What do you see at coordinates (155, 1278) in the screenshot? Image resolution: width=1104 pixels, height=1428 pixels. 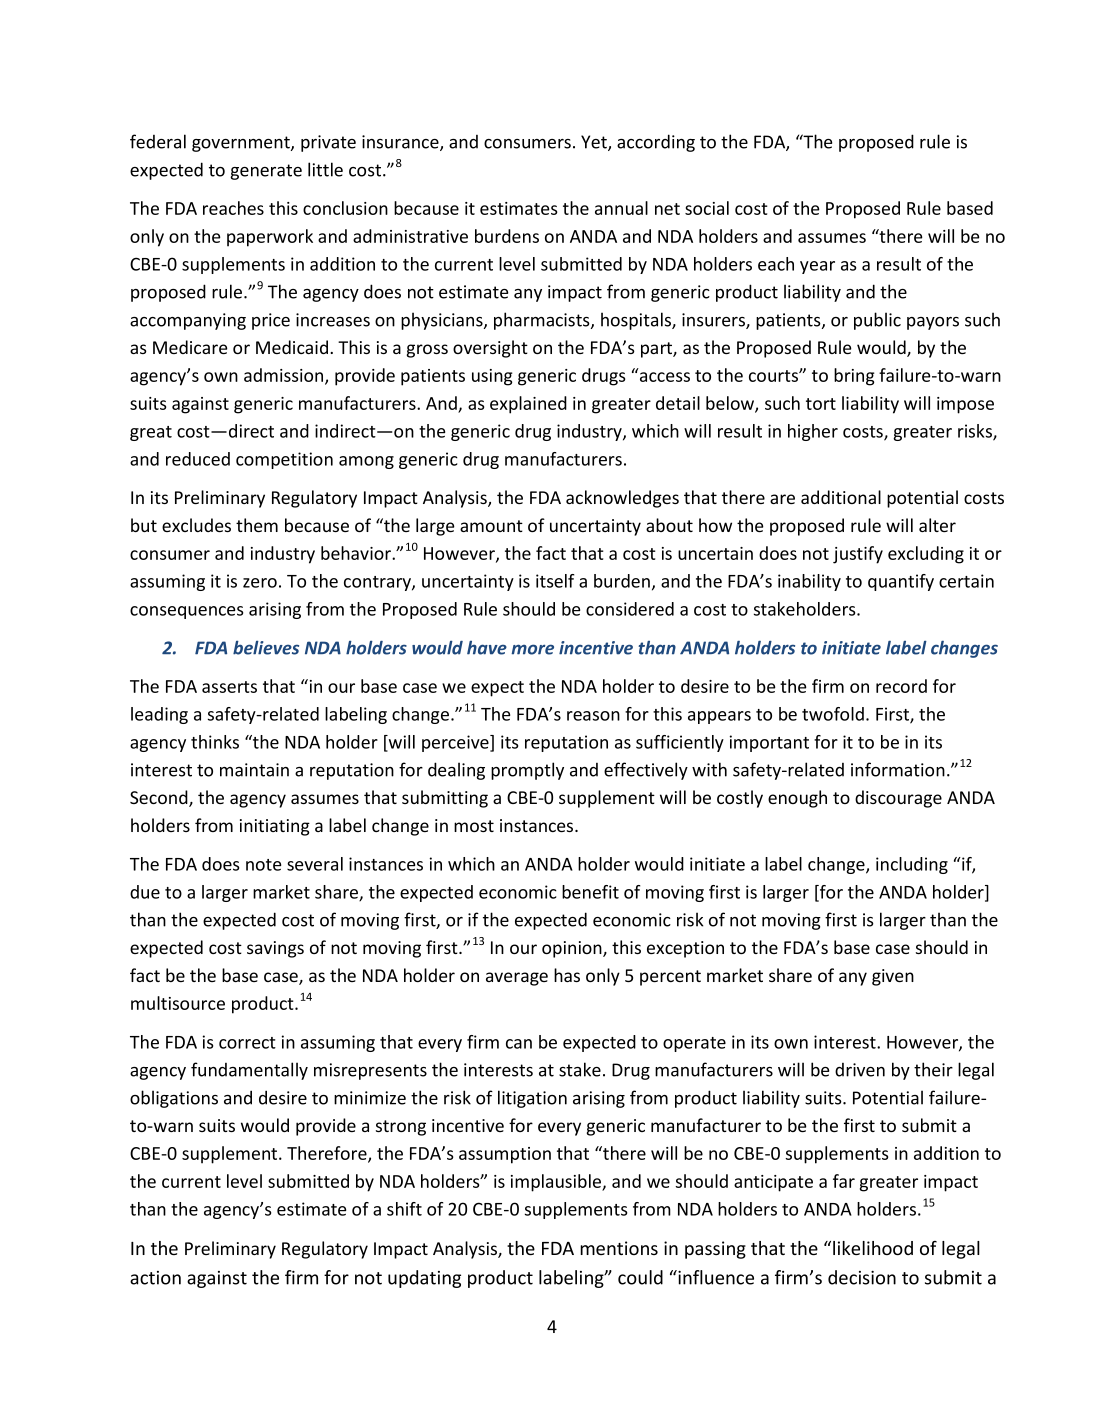 I see `action` at bounding box center [155, 1278].
